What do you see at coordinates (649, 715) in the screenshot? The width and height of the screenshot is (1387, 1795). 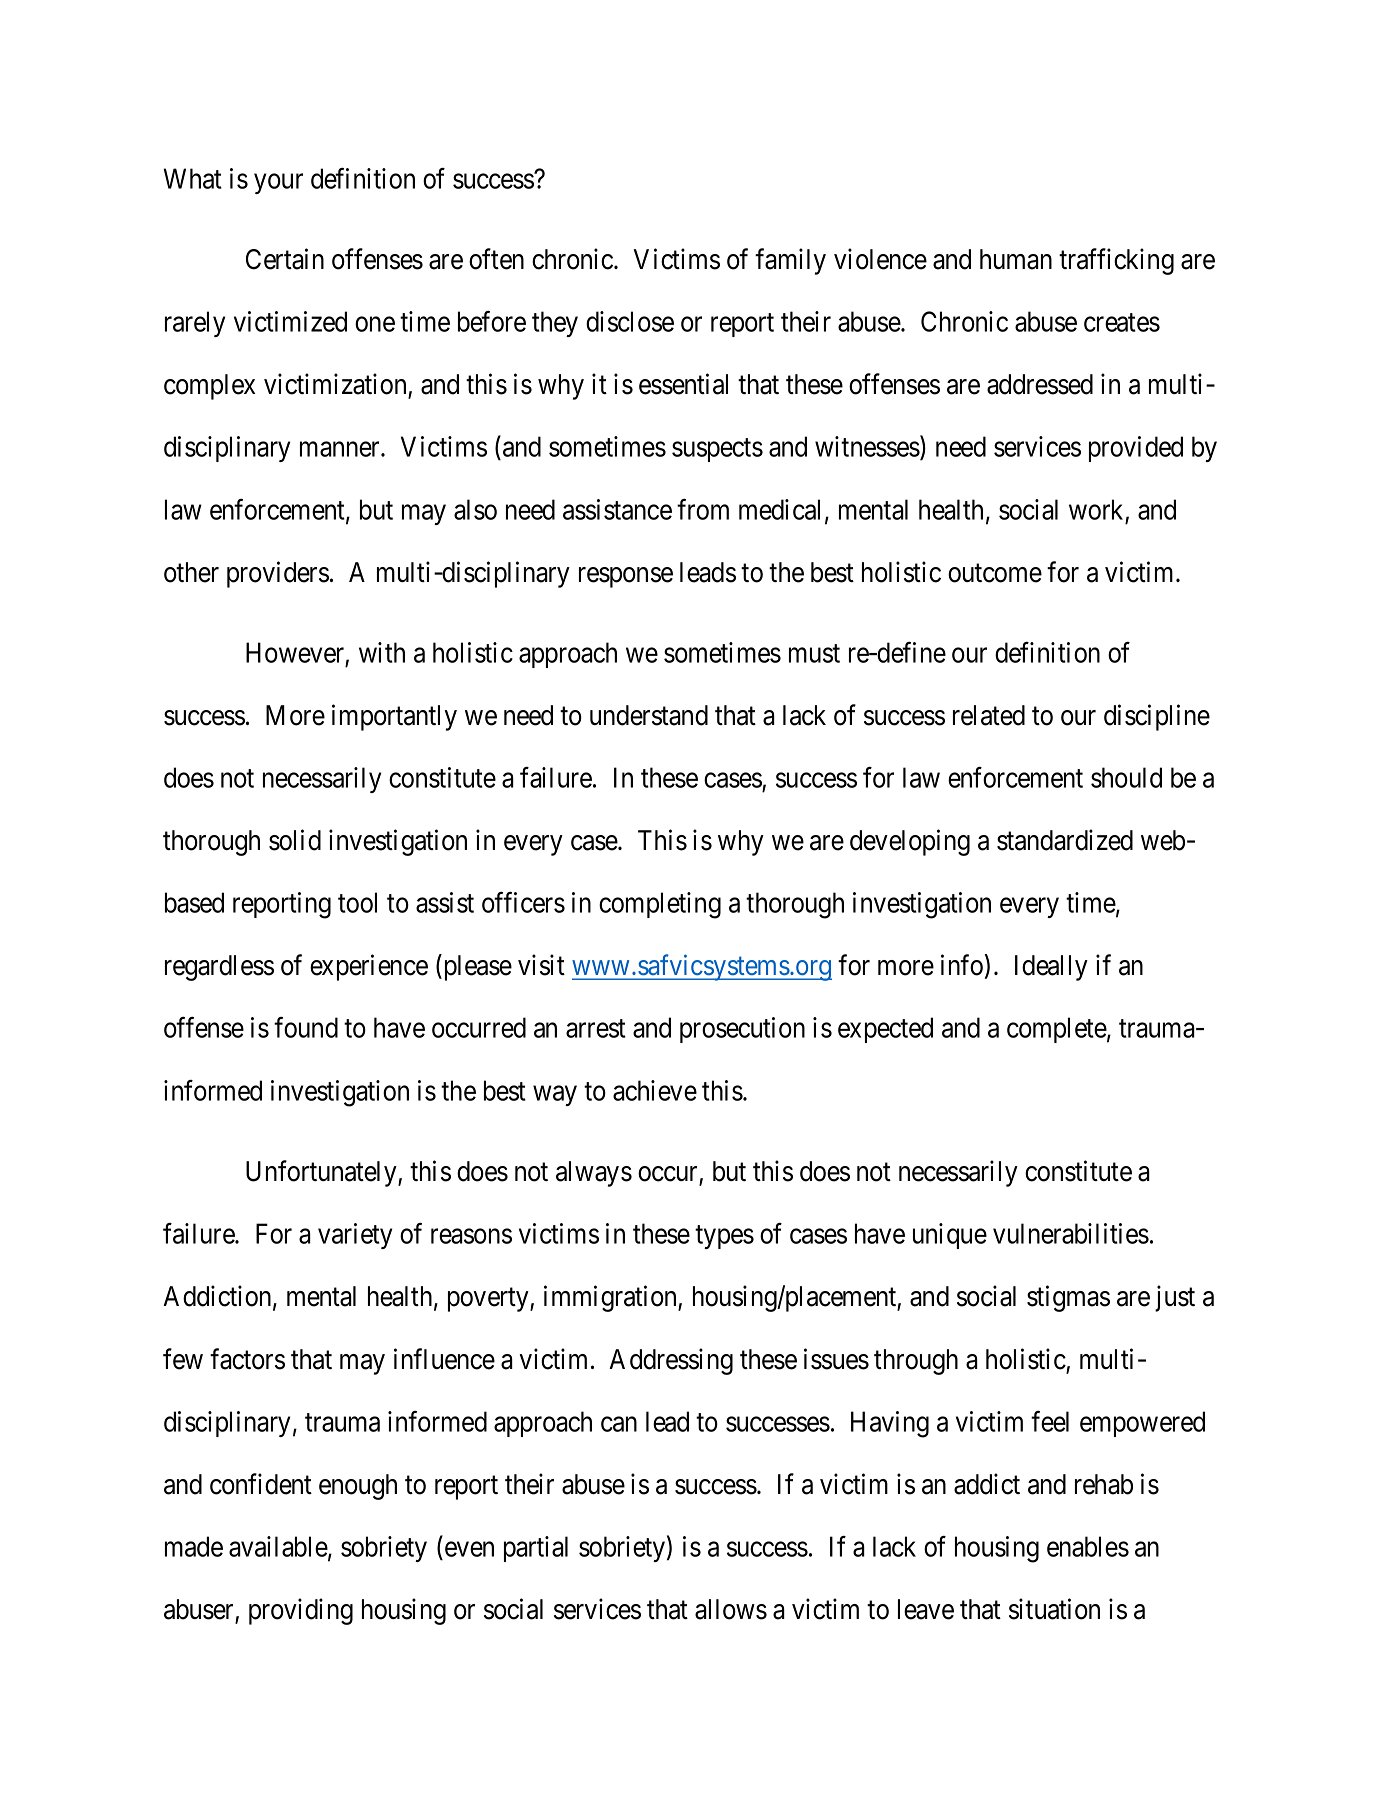 I see `understand` at bounding box center [649, 715].
